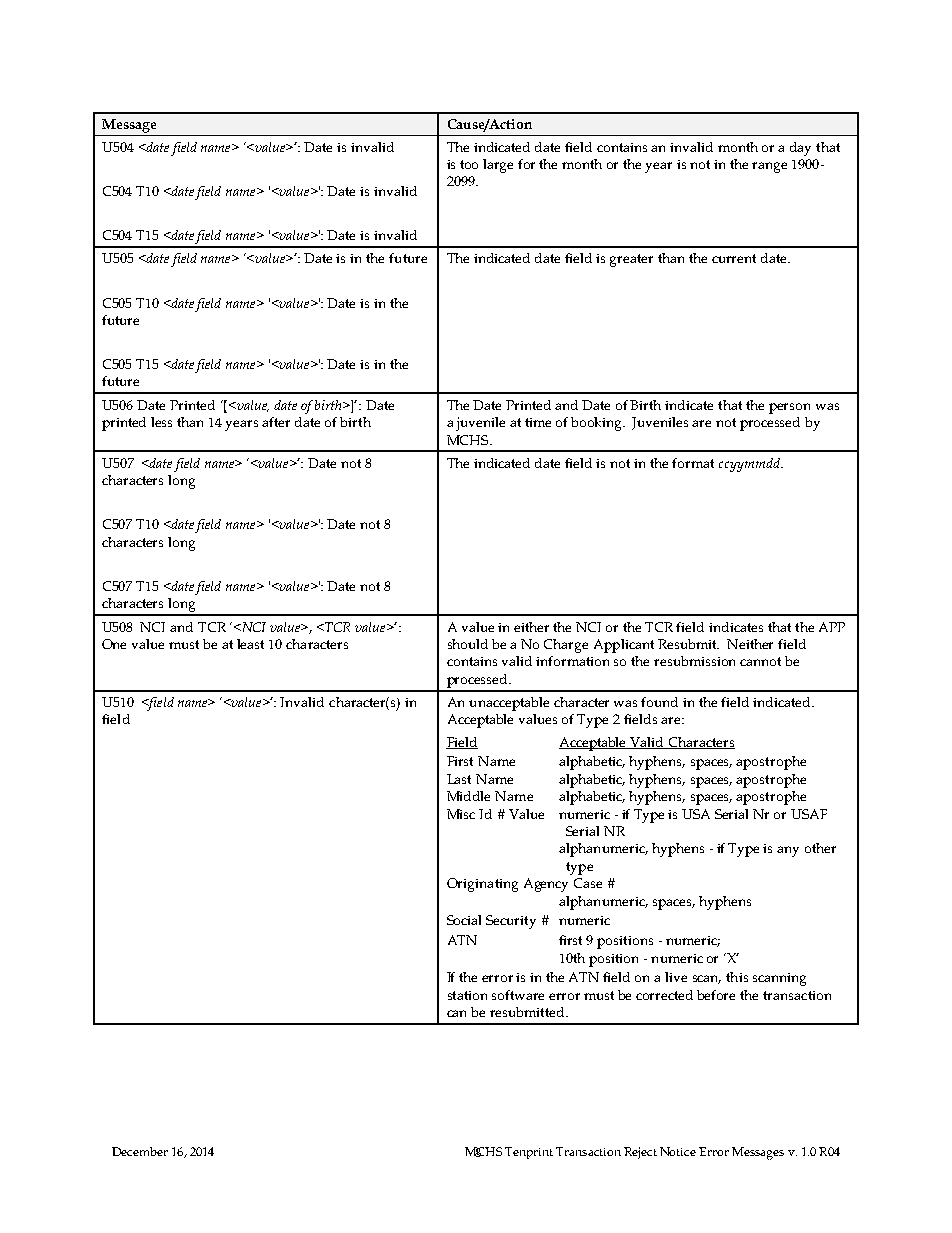 The height and width of the image is (1233, 952). I want to click on Reject, so click(640, 1153).
